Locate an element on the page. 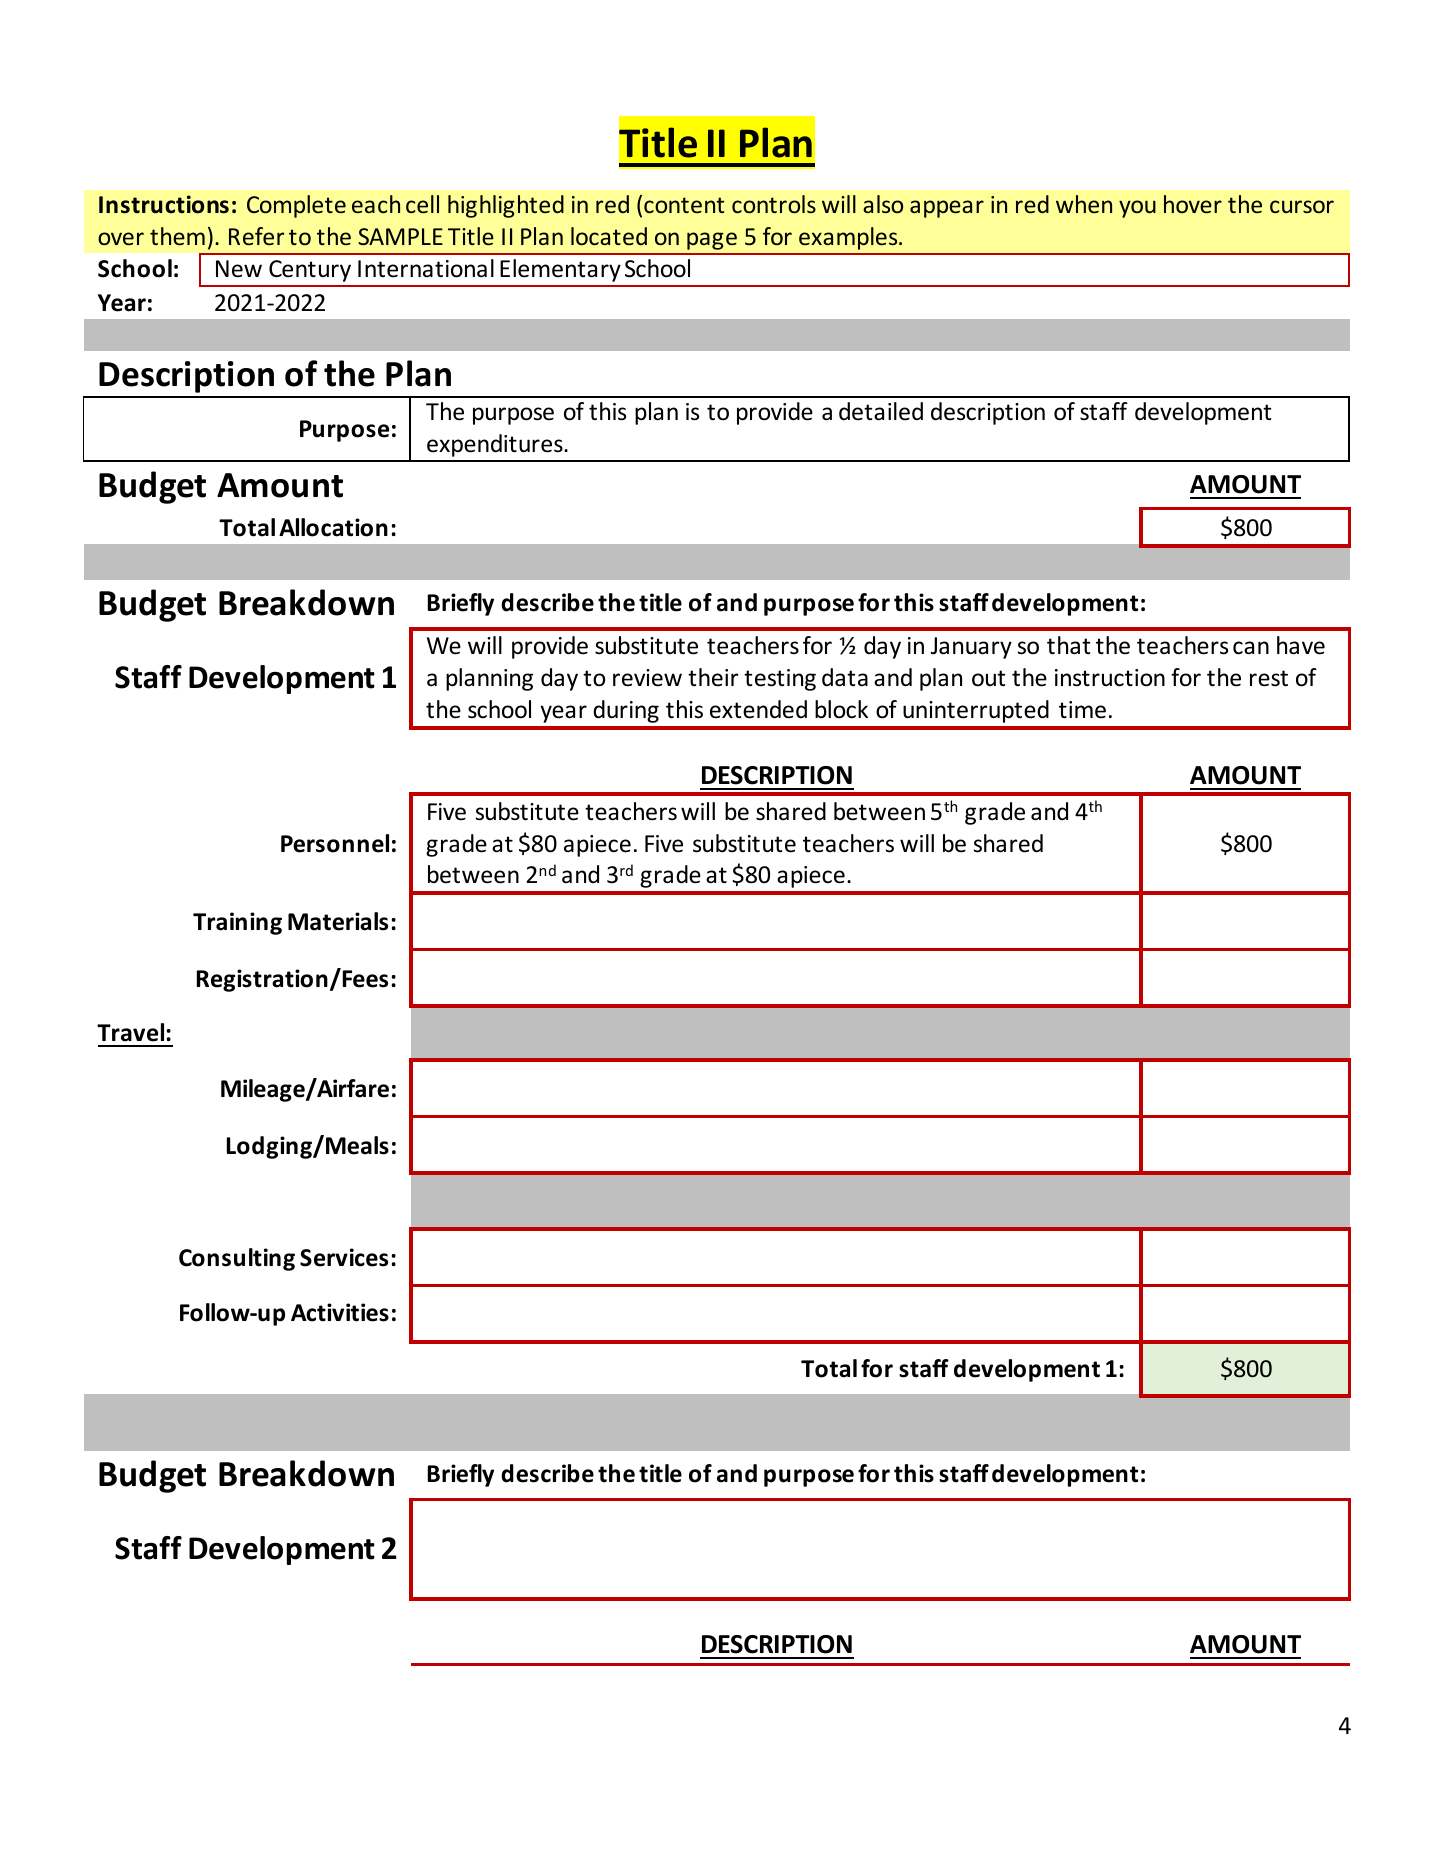 The width and height of the page is (1434, 1856). you is located at coordinates (1137, 209).
